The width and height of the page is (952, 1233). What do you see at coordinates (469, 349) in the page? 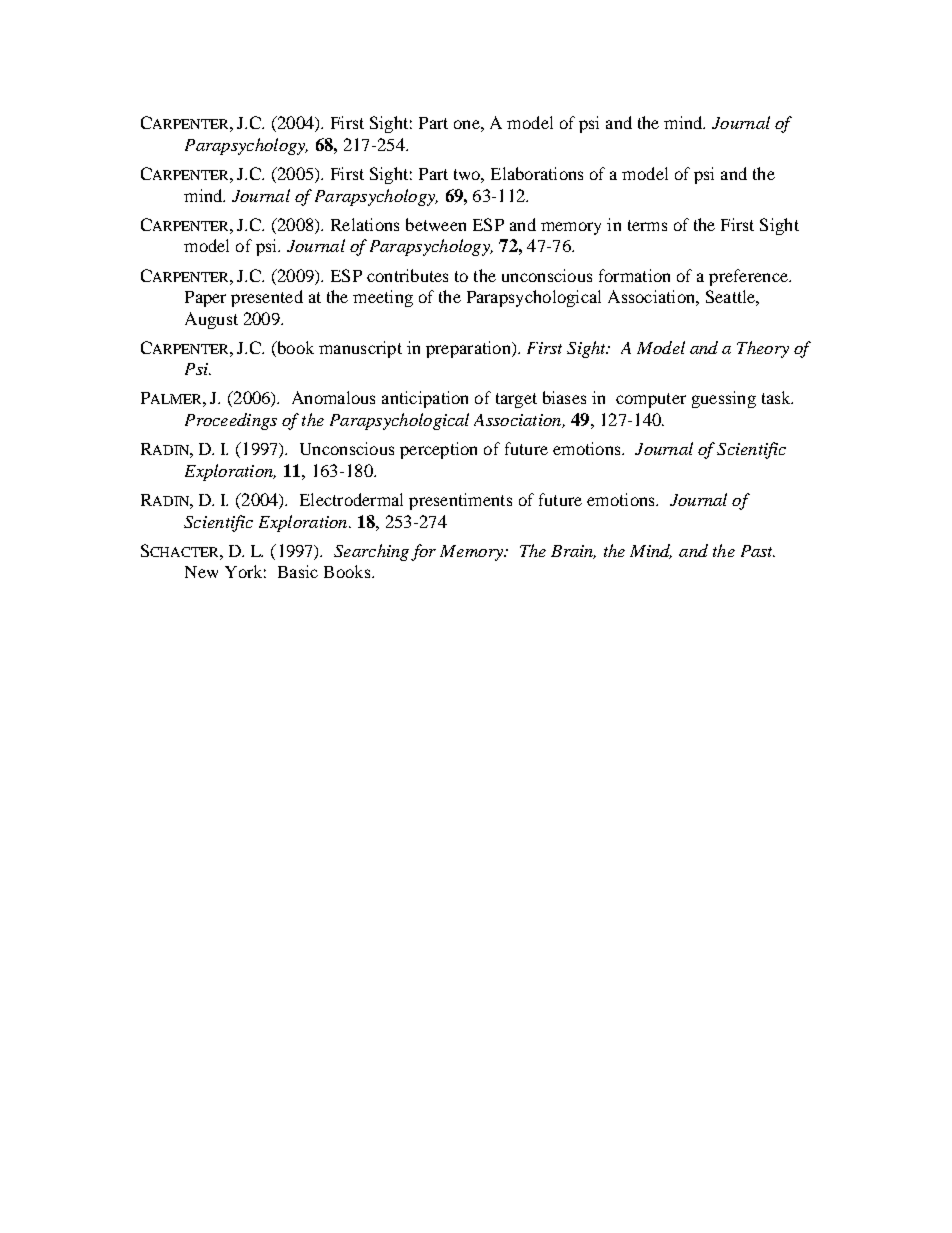
I see `preparation` at bounding box center [469, 349].
